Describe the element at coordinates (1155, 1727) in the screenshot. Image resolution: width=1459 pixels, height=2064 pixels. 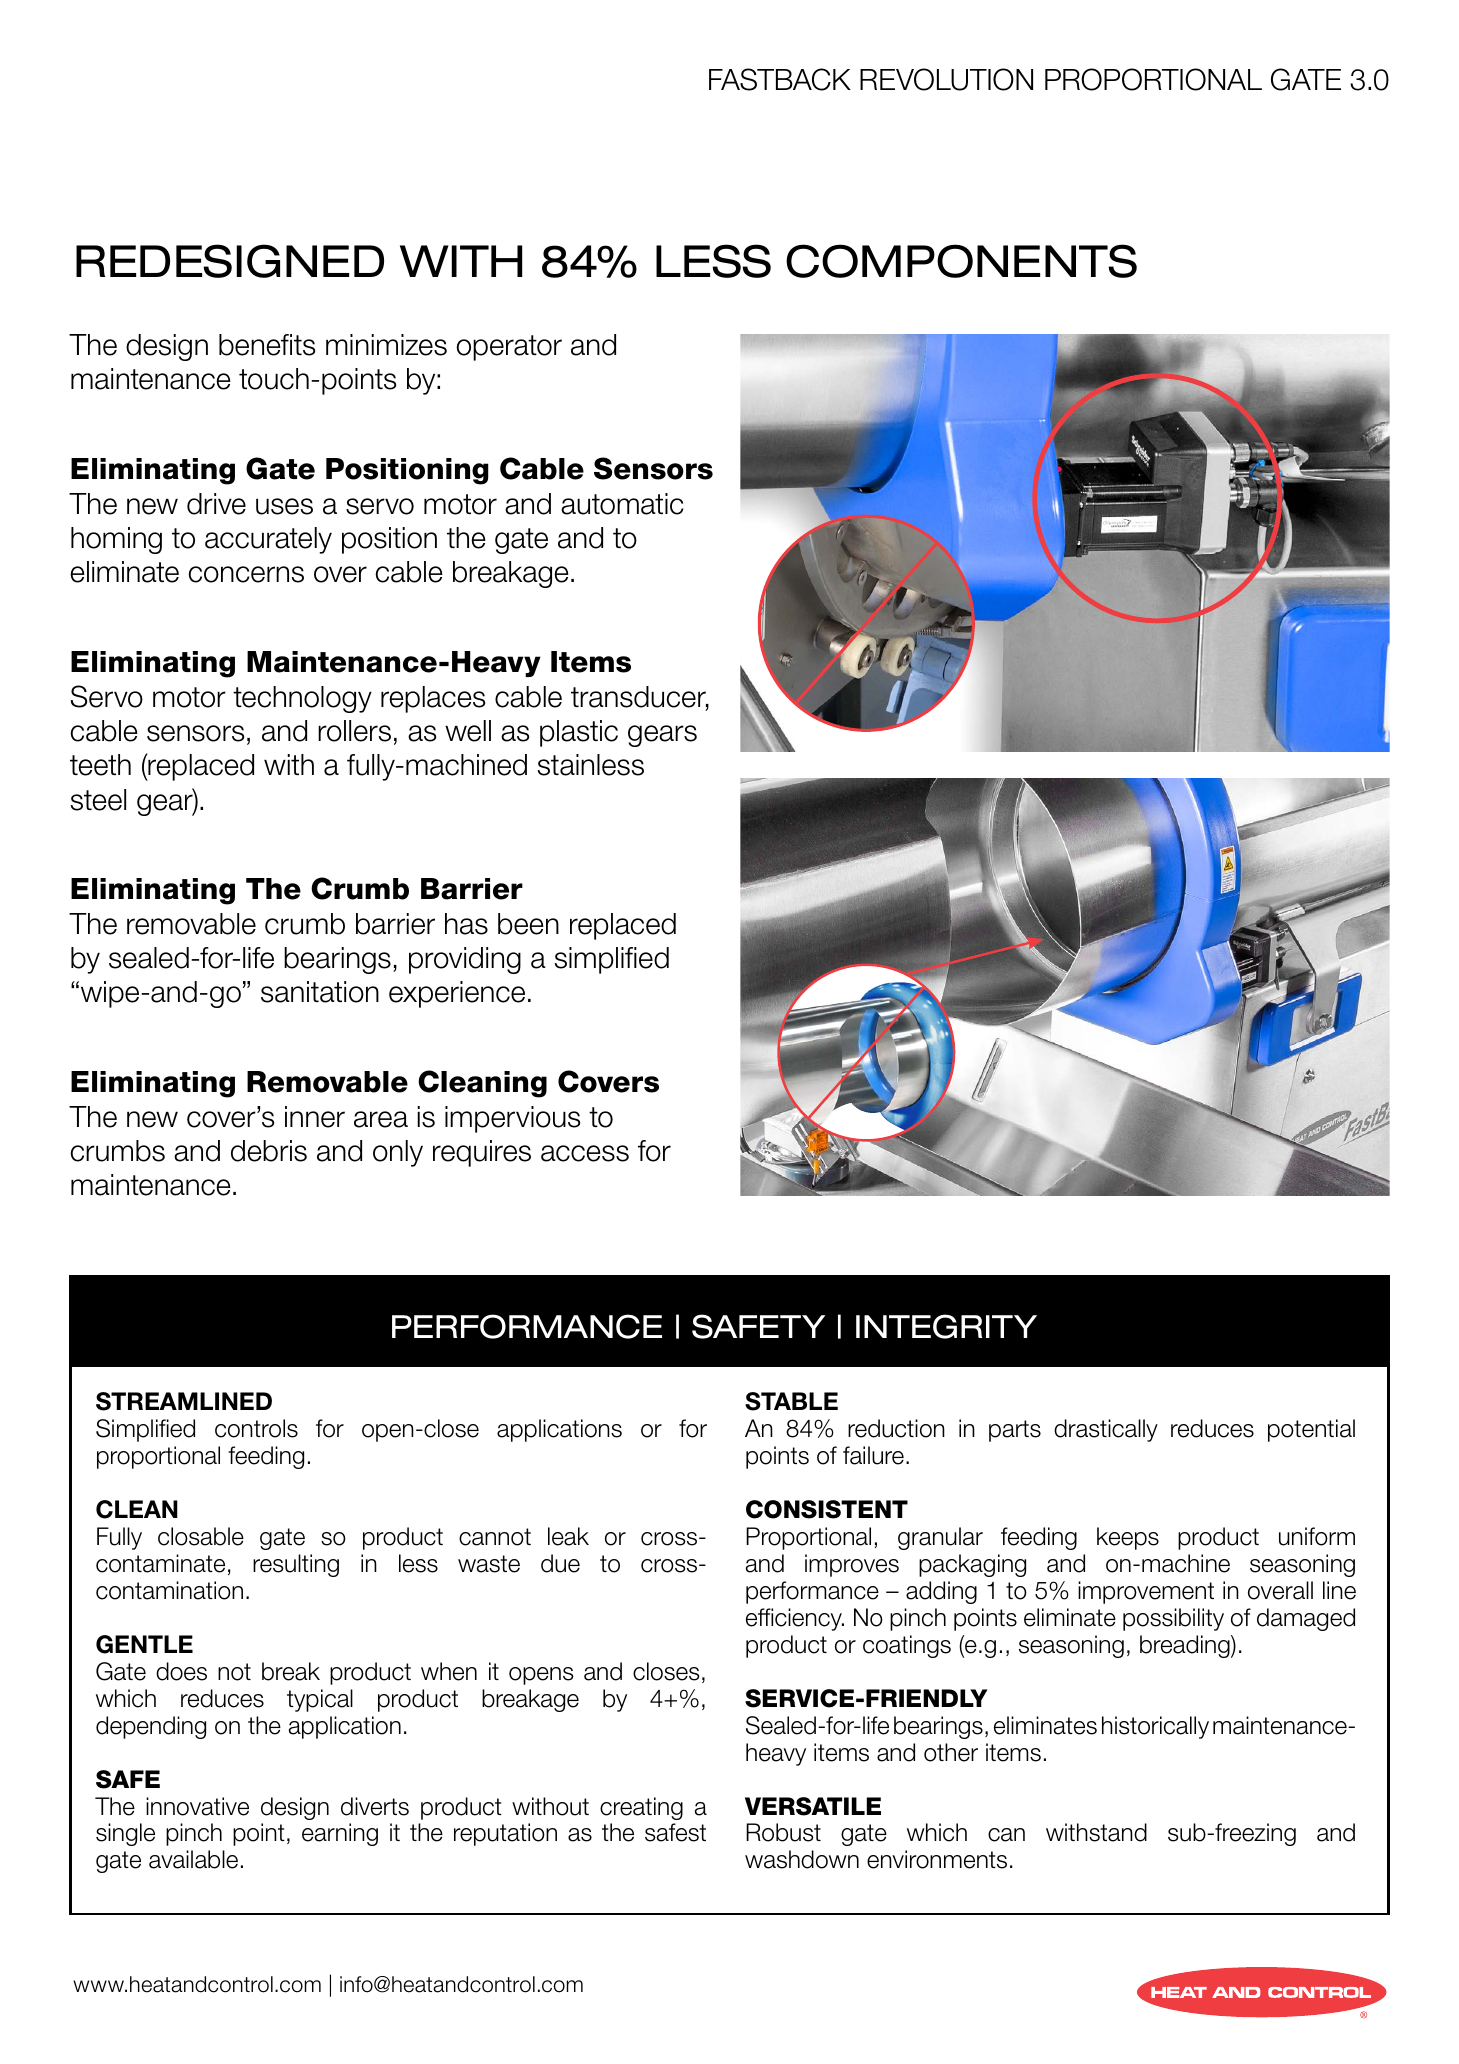
I see `historically` at that location.
